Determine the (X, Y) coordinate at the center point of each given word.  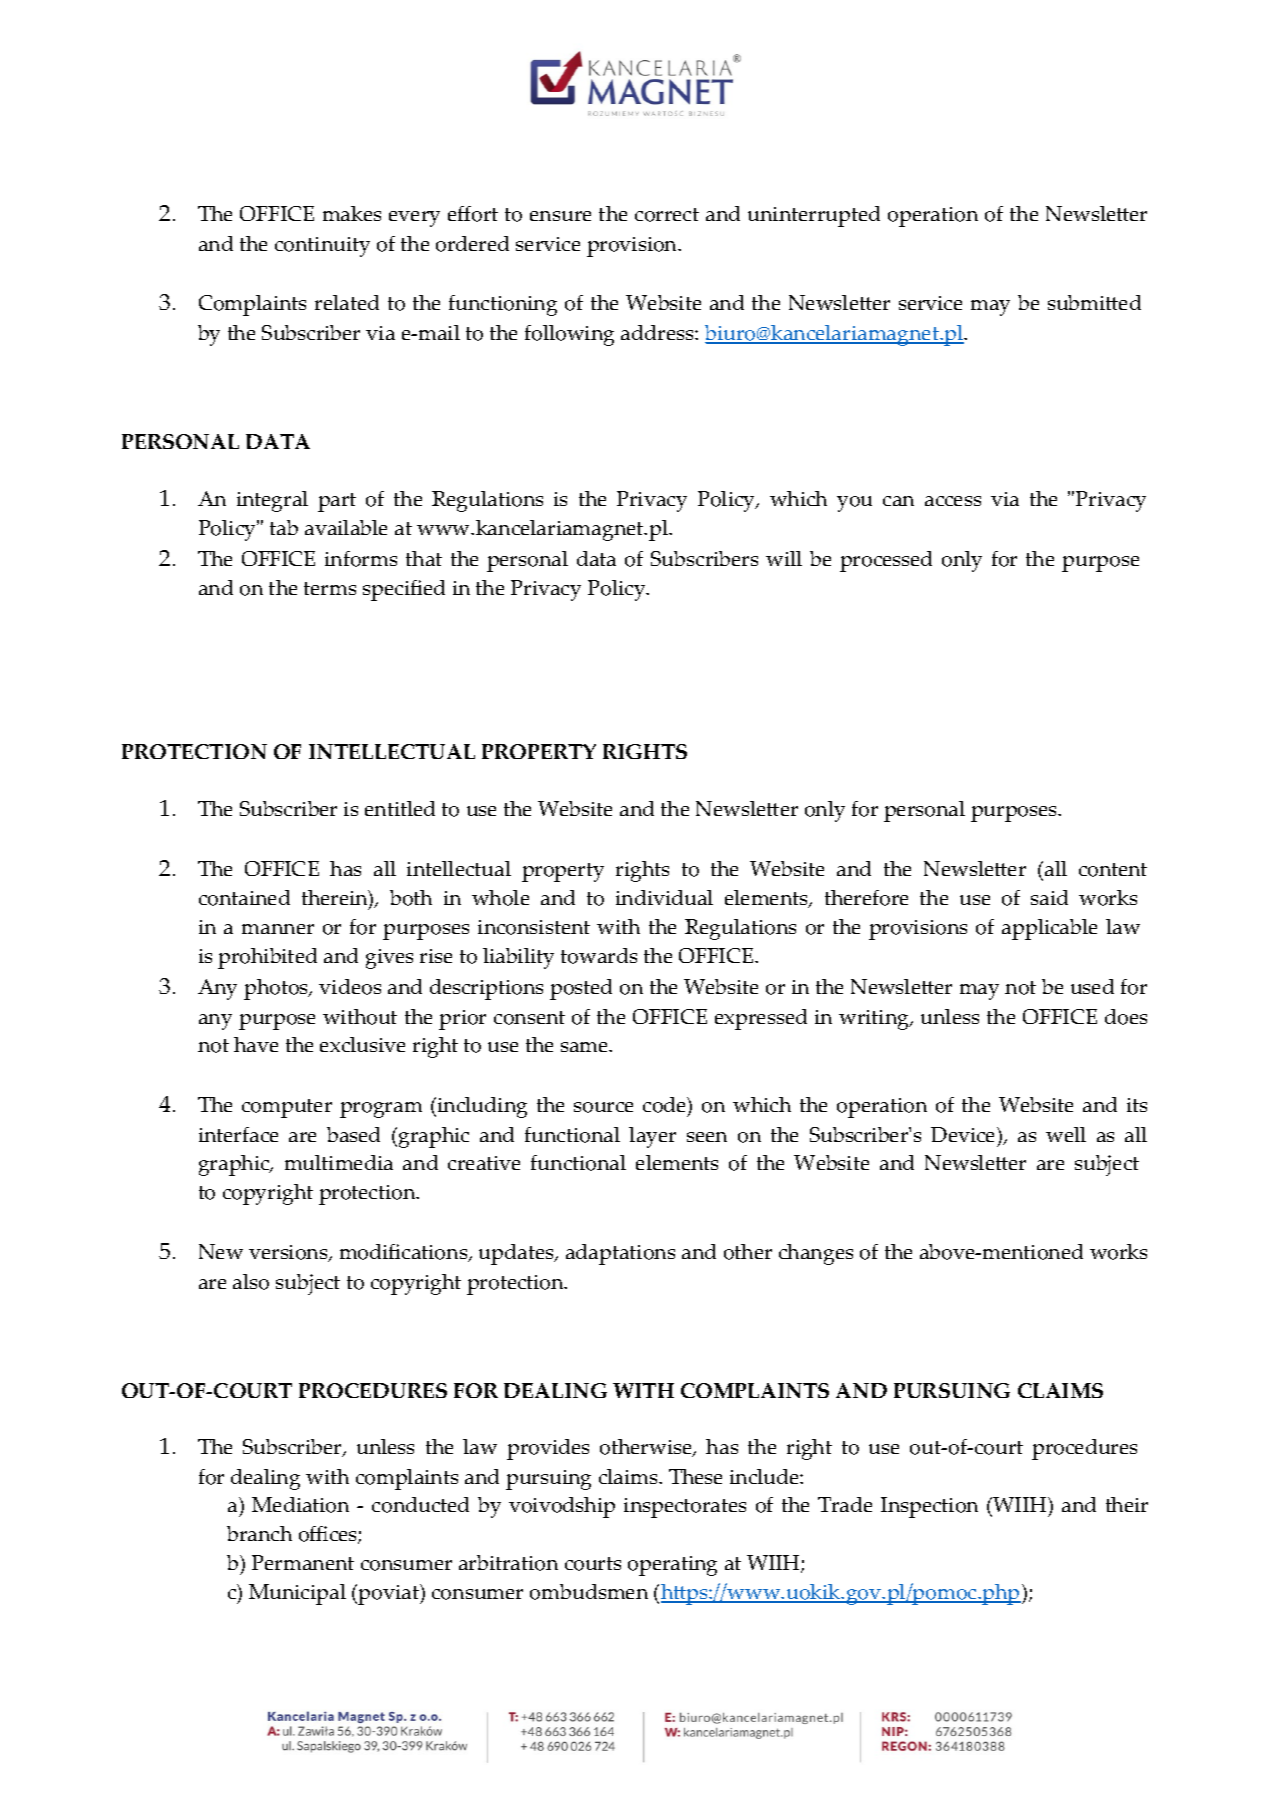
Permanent (303, 1562)
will (784, 558)
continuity (322, 247)
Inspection (929, 1507)
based (353, 1134)
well (1066, 1134)
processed (886, 561)
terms (330, 588)
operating (672, 1566)
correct (667, 215)
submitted (1094, 302)
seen (707, 1137)
